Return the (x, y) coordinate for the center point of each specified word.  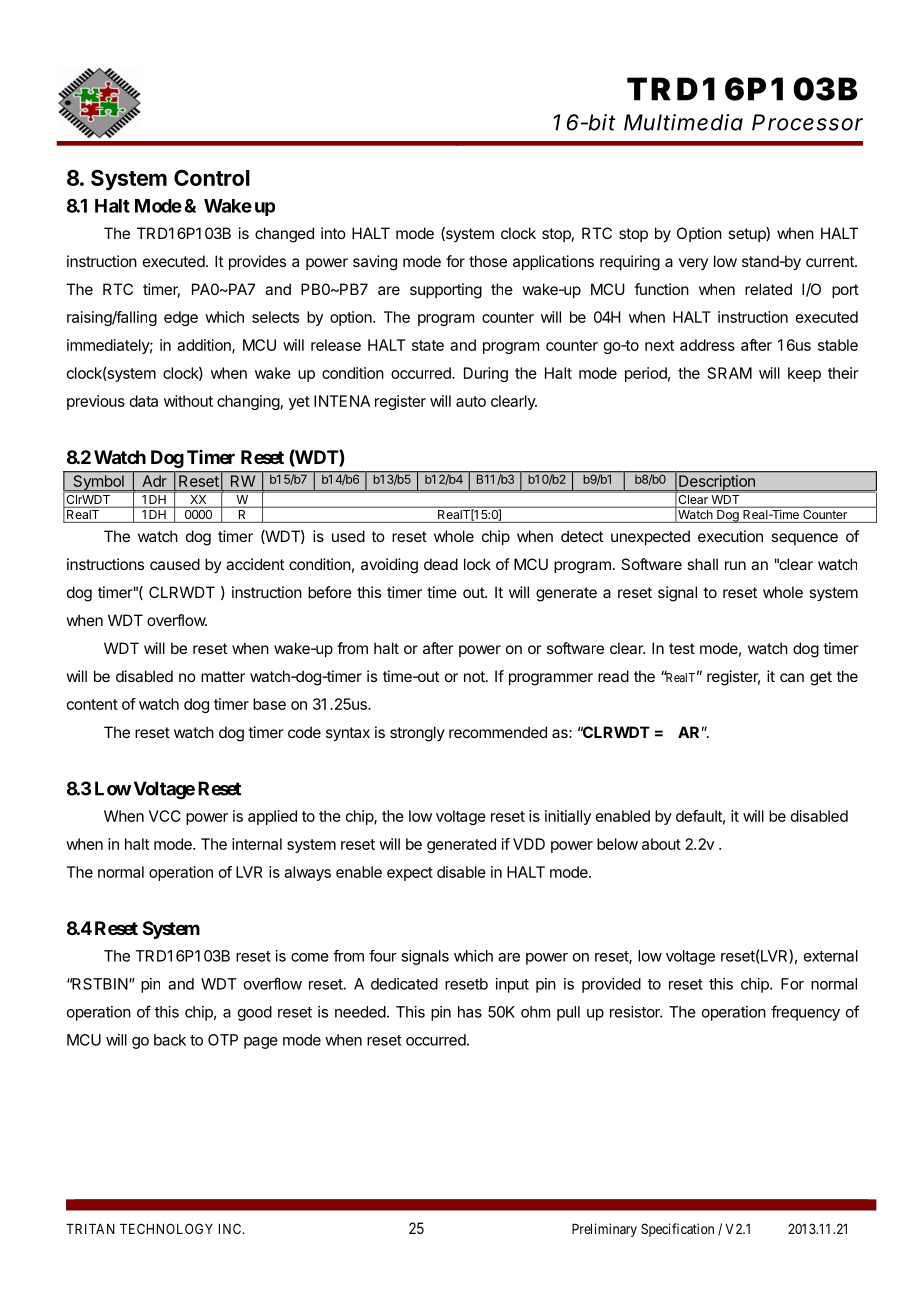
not (475, 676)
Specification (677, 1230)
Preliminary (604, 1230)
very (693, 264)
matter (223, 676)
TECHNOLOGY (166, 1228)
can (792, 677)
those (488, 261)
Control (212, 177)
